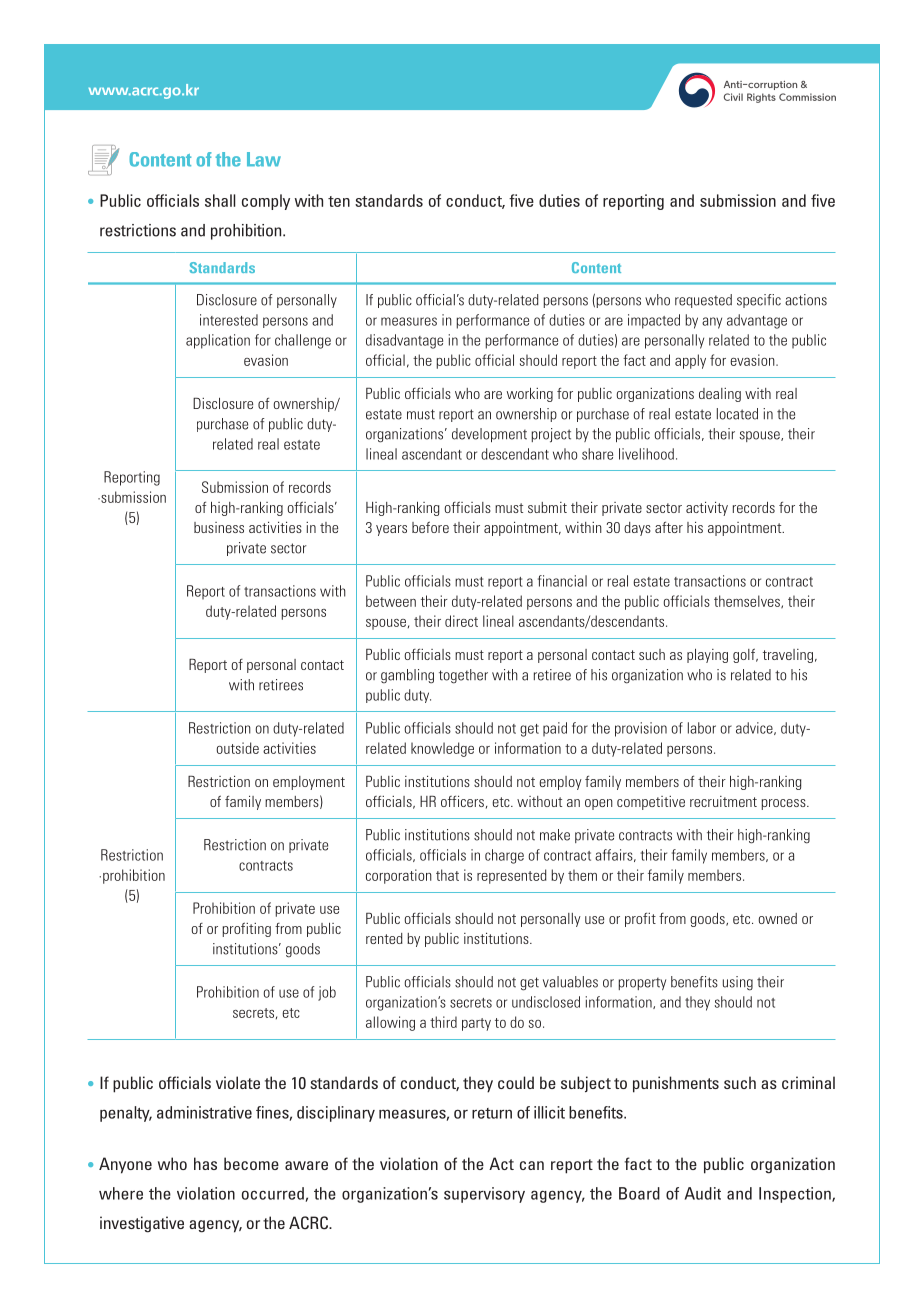 The height and width of the document is (1308, 924). What do you see at coordinates (463, 676) in the document?
I see `together` at bounding box center [463, 676].
